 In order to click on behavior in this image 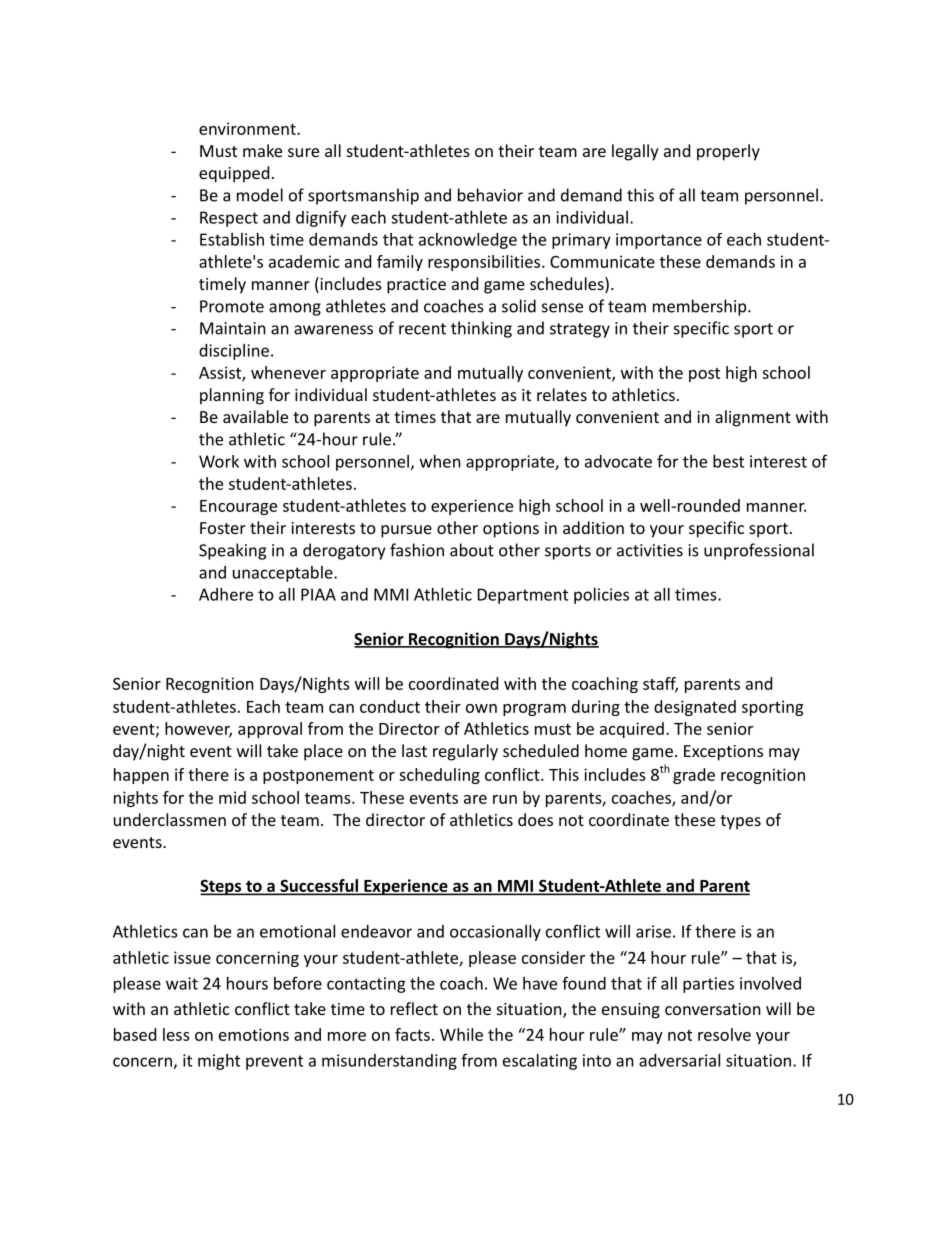, I will do `click(490, 195)`.
